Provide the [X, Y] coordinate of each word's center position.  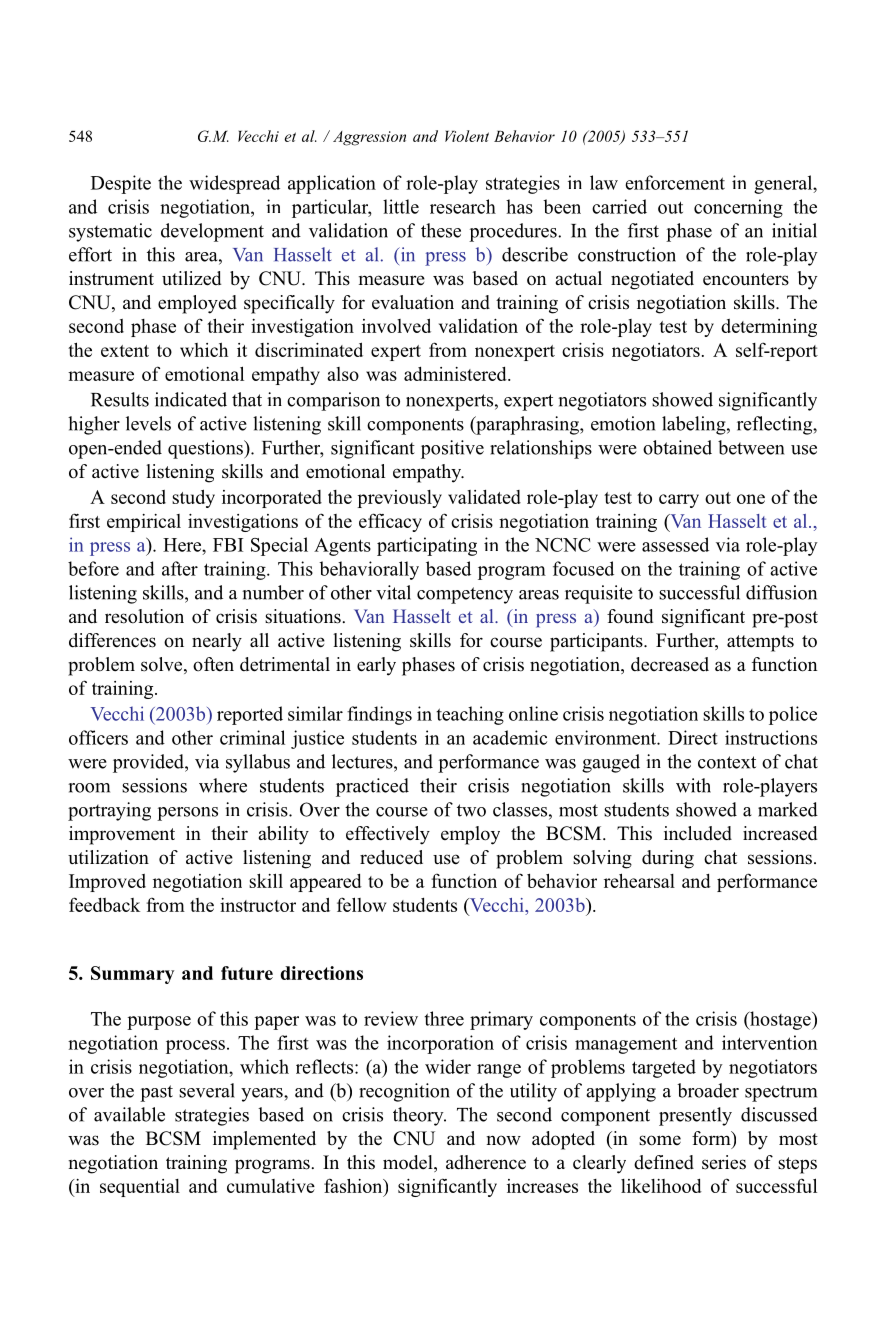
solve [163, 665]
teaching [470, 715]
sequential [140, 1188]
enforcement [675, 182]
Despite [121, 184]
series [724, 1162]
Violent [467, 136]
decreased [670, 664]
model [409, 1163]
